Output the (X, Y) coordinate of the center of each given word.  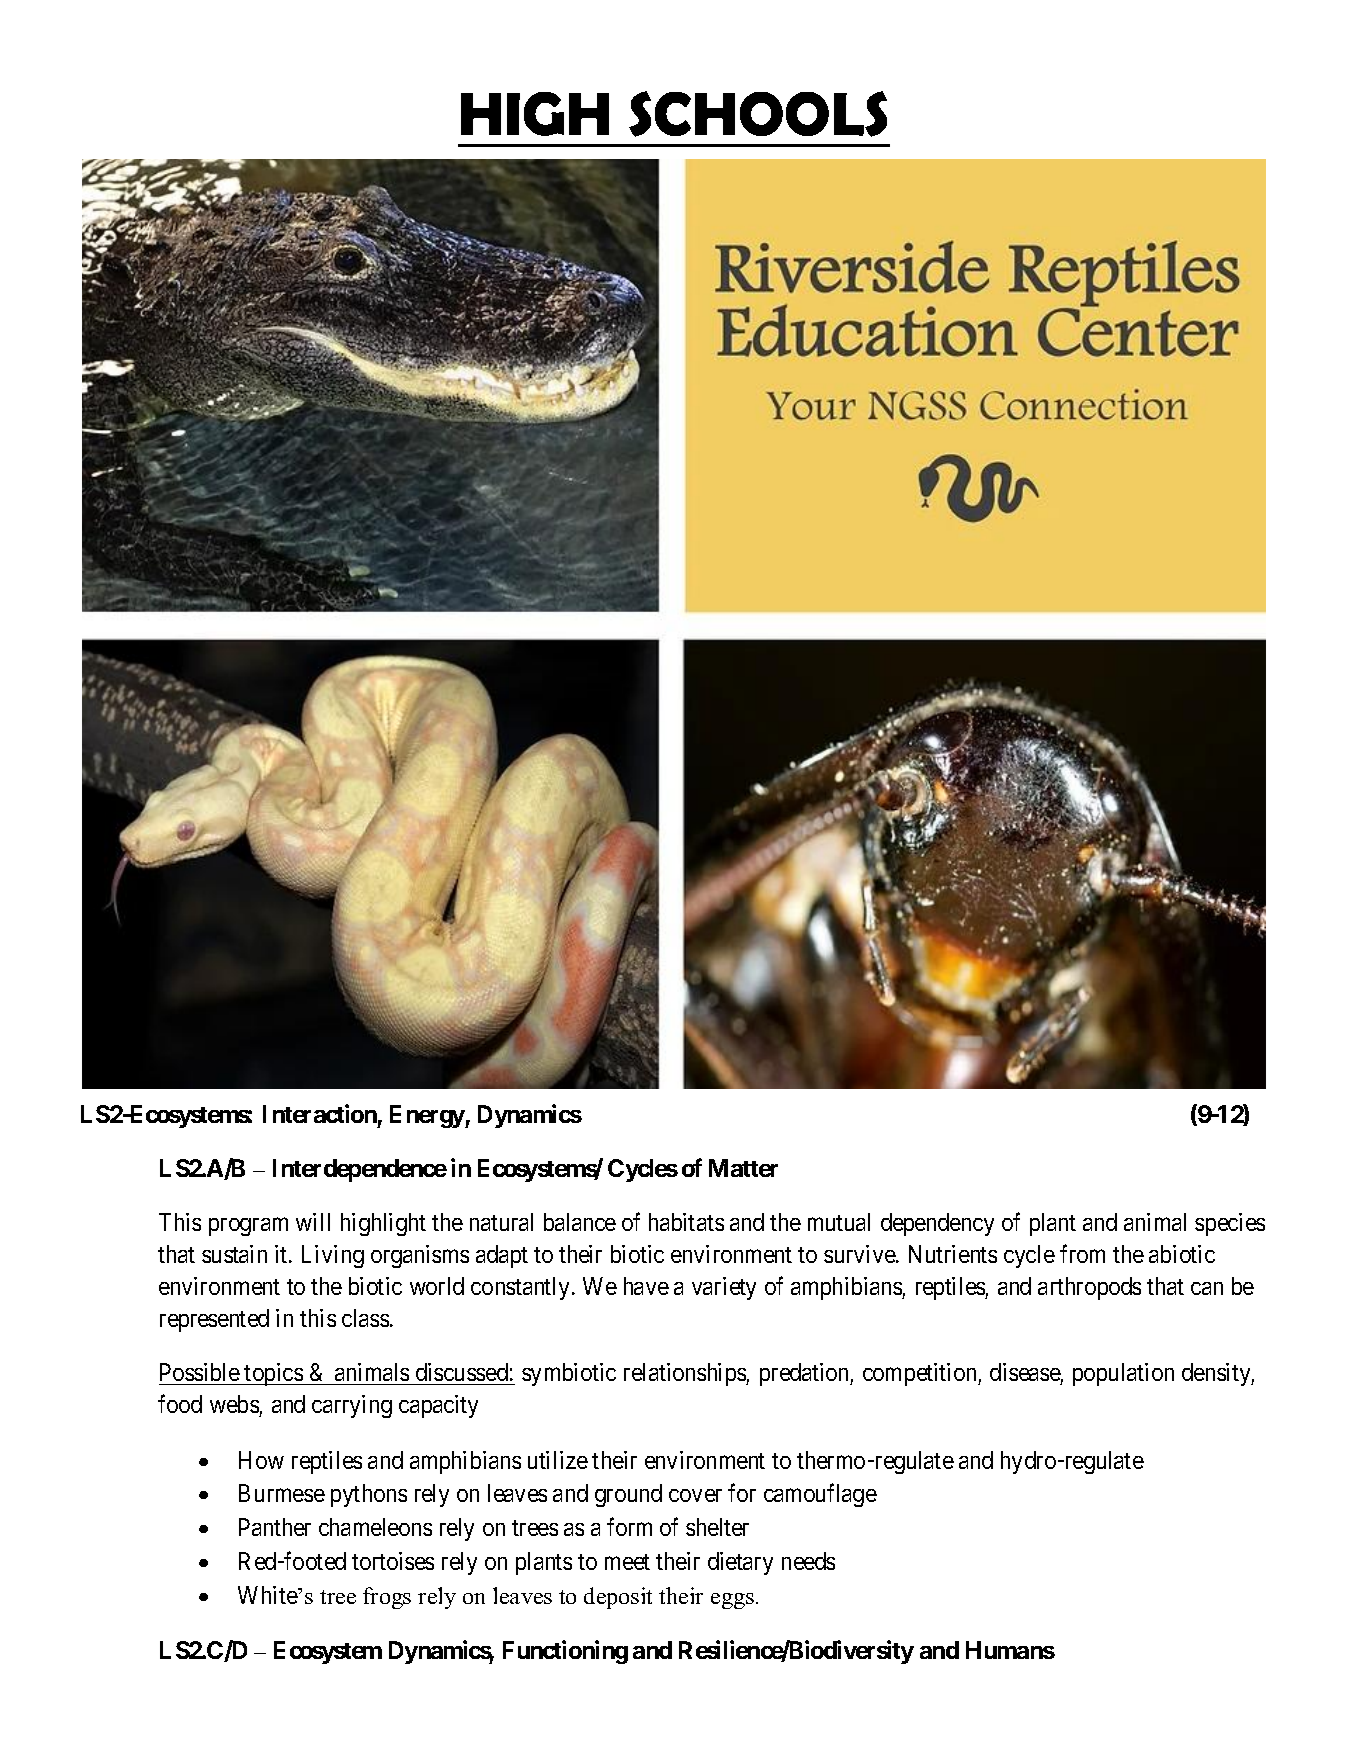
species (1230, 1224)
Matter (743, 1168)
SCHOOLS (758, 114)
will (313, 1222)
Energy (428, 1116)
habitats (686, 1222)
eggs (732, 1601)
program (248, 1227)
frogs (387, 1598)
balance (580, 1222)
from (1082, 1253)
